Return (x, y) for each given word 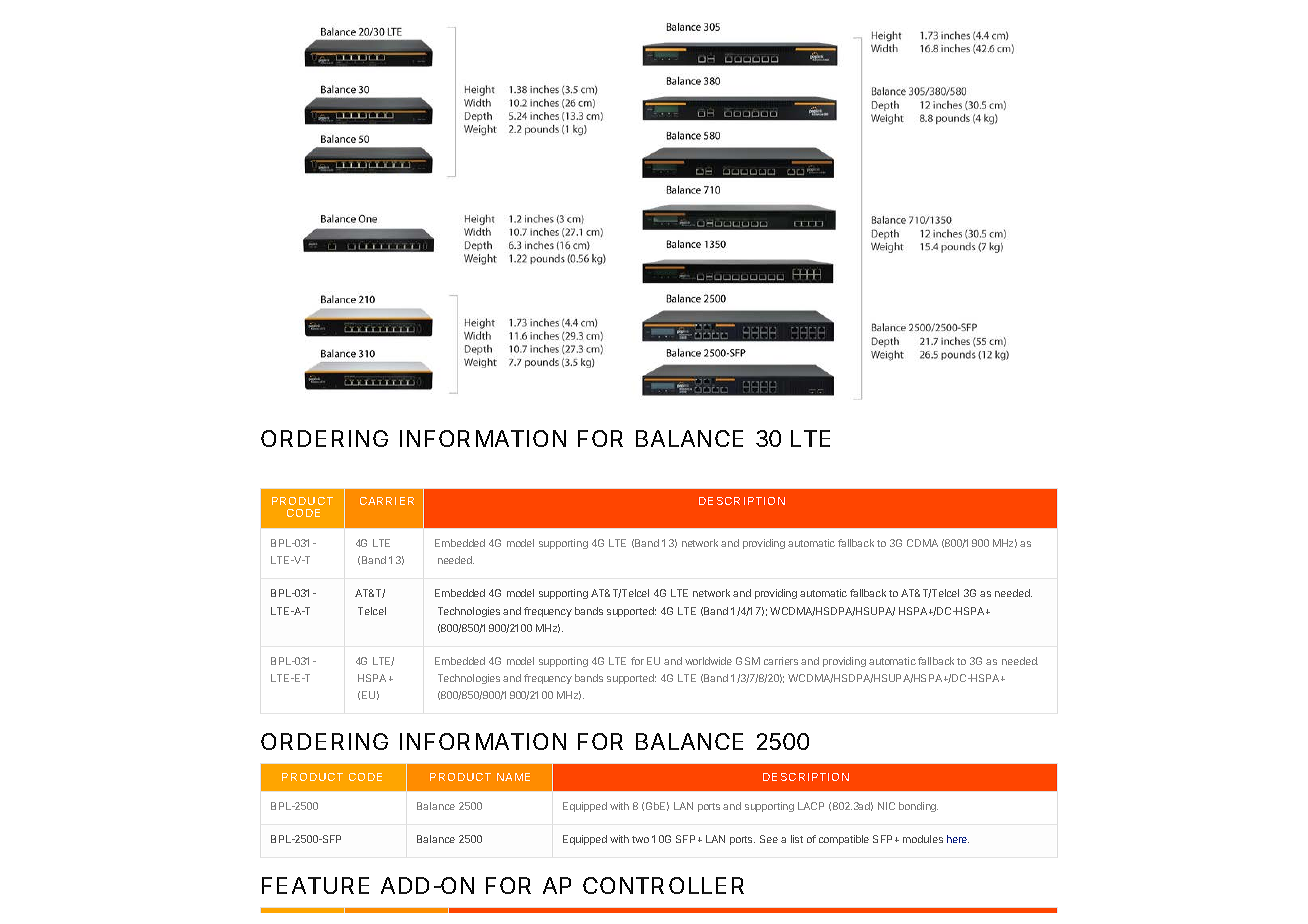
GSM (748, 661)
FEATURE (315, 885)
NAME (513, 777)
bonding (918, 807)
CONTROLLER (663, 885)
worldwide (708, 661)
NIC (886, 806)
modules (923, 839)
